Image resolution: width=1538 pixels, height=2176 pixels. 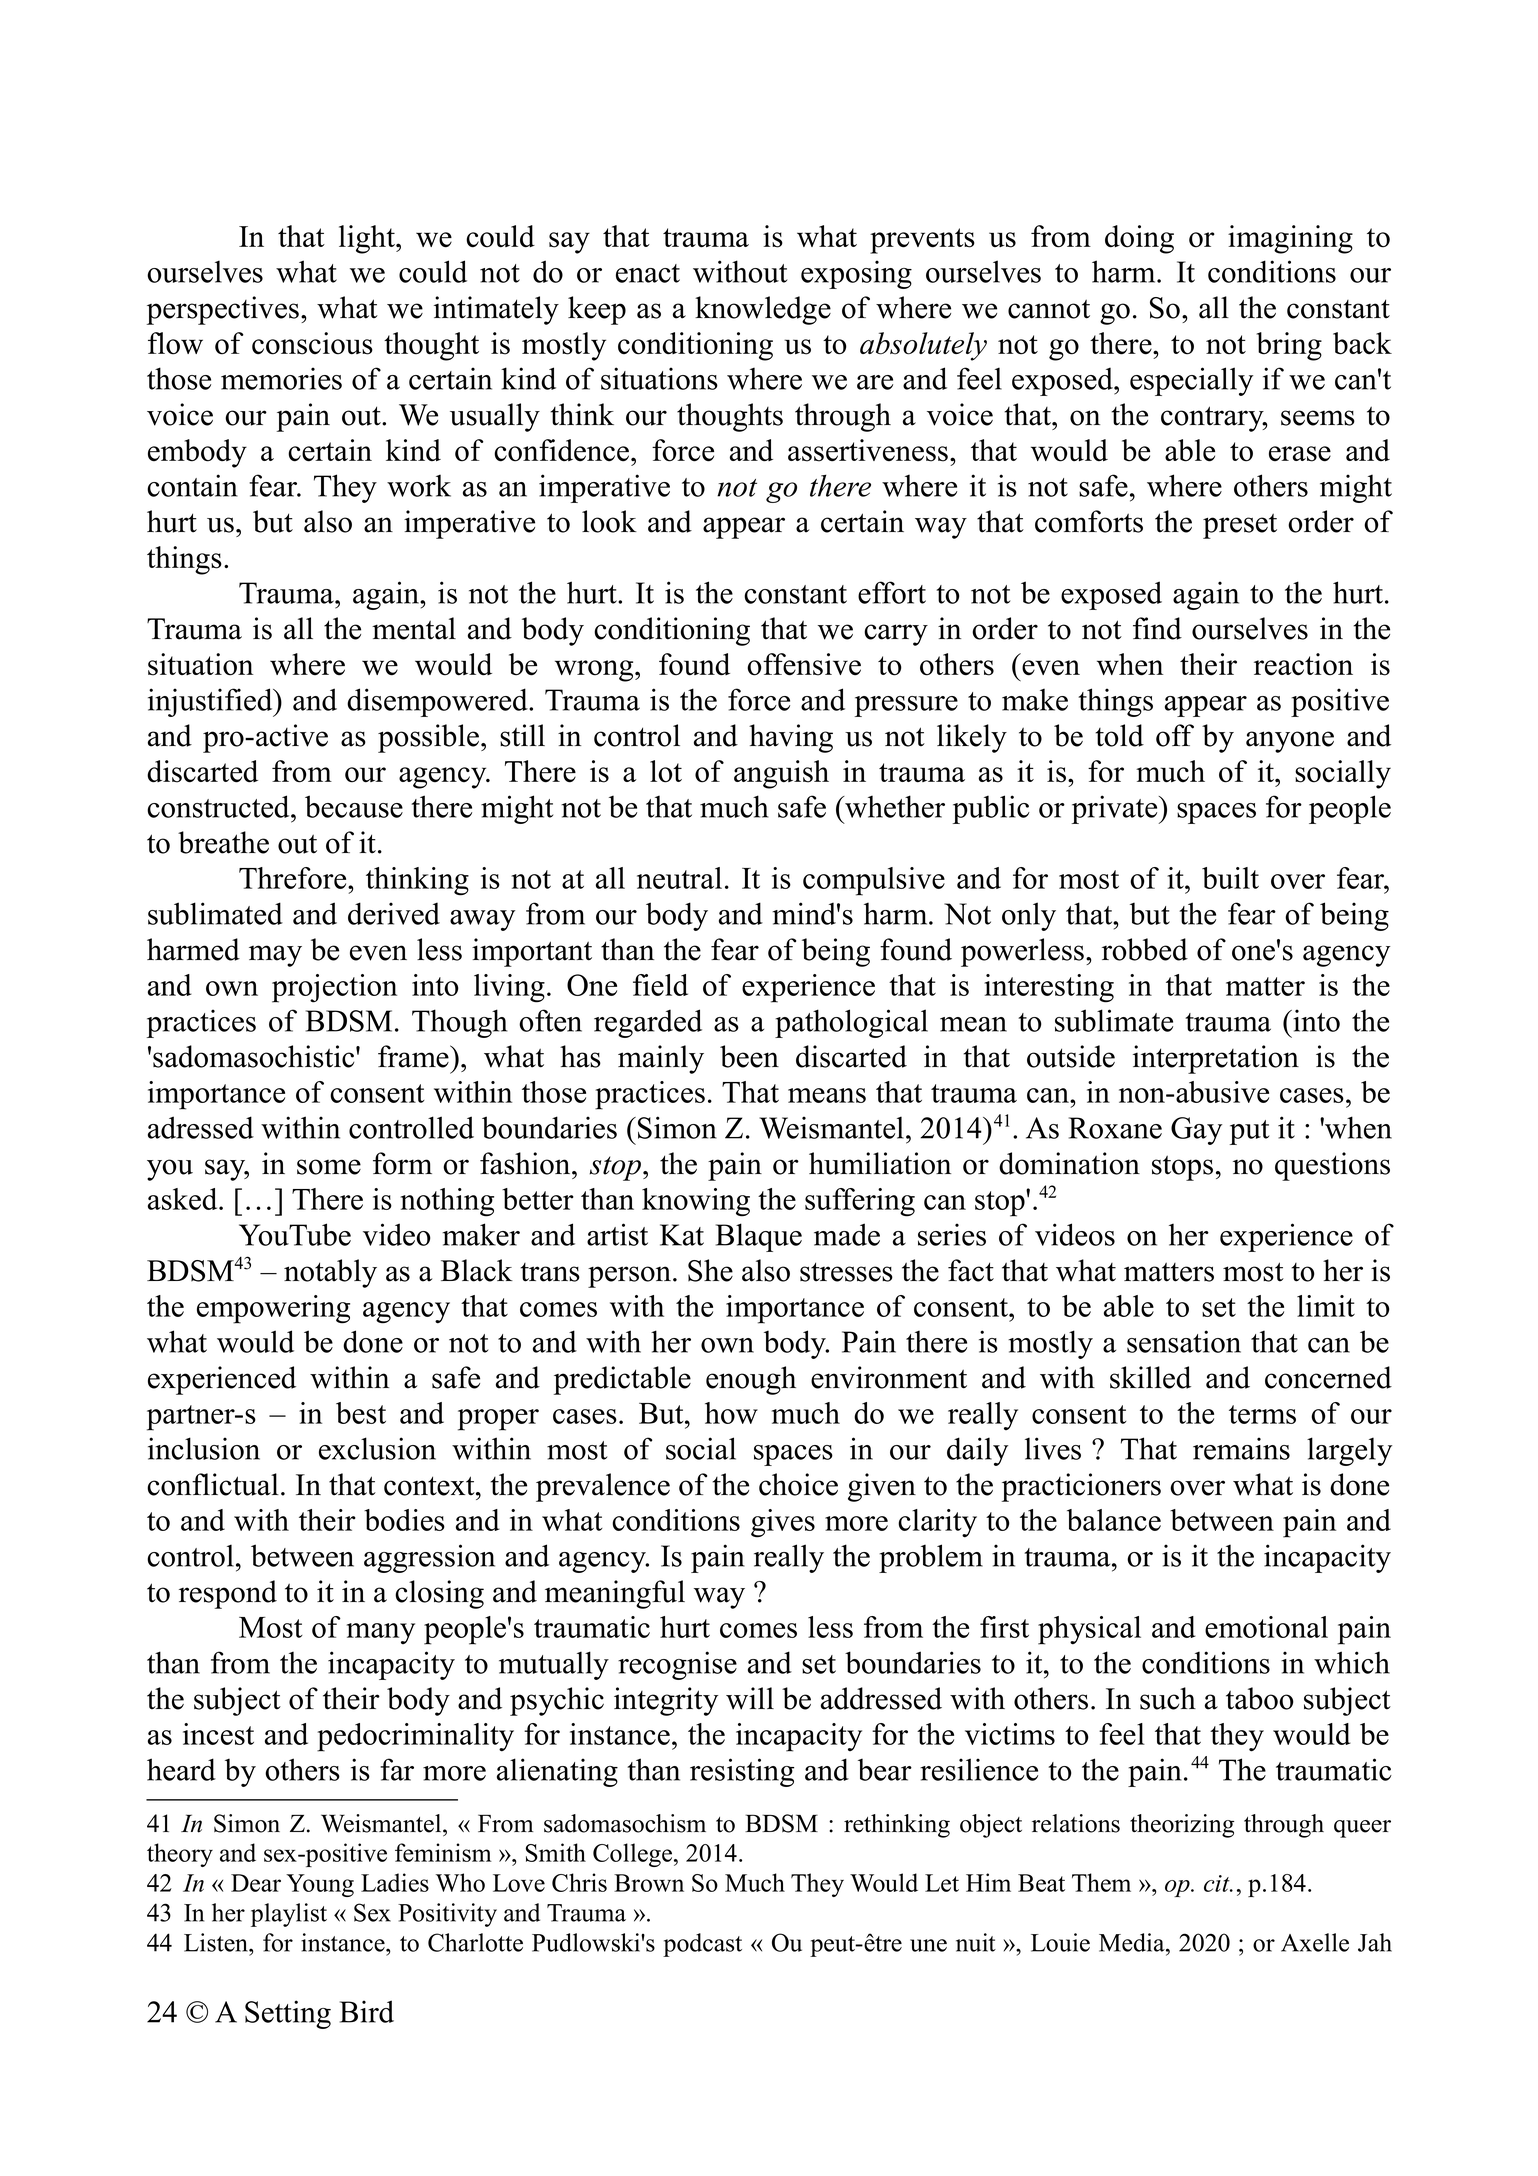 I want to click on knowledge, so click(x=763, y=310).
